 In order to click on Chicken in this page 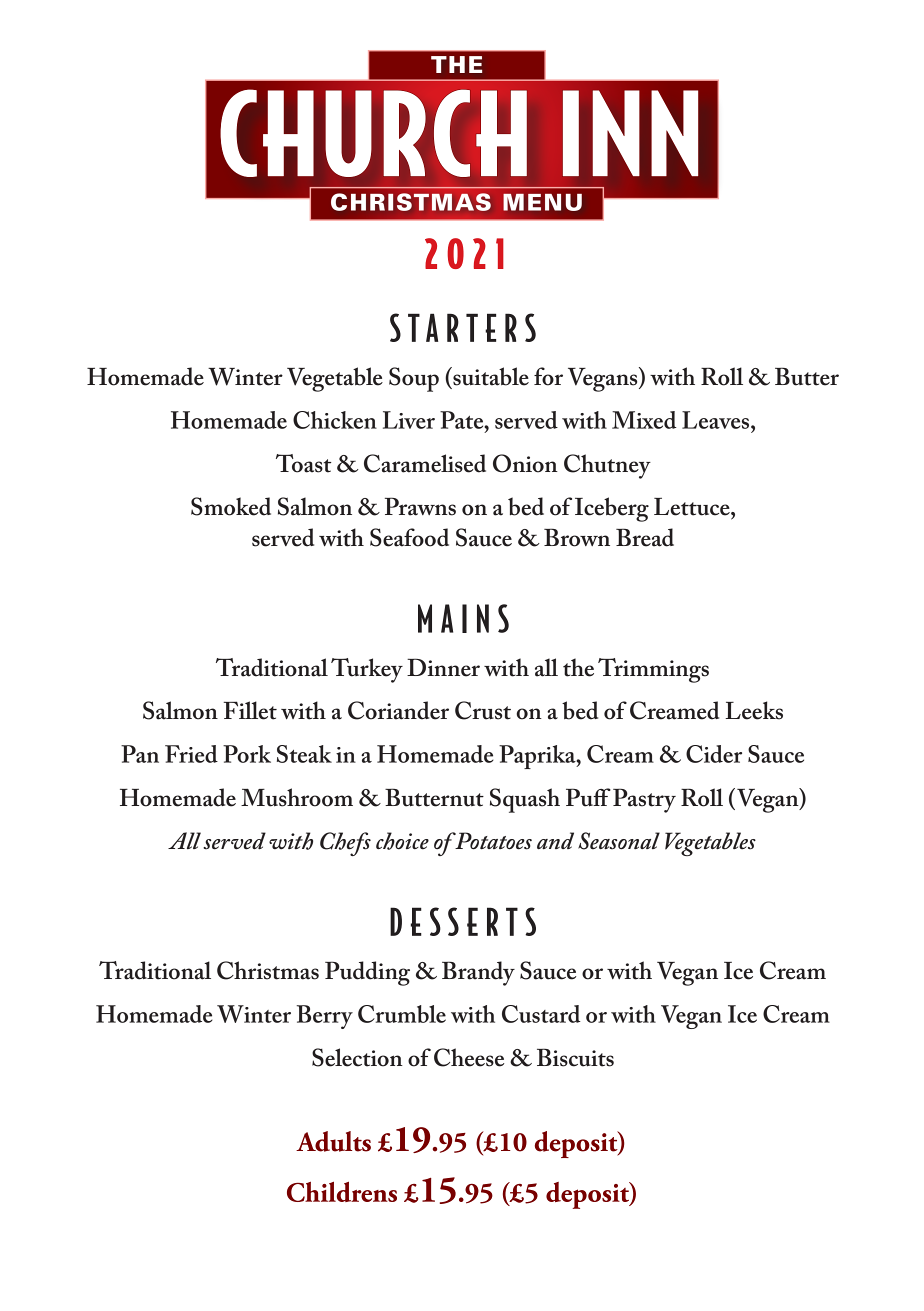, I will do `click(335, 420)`.
